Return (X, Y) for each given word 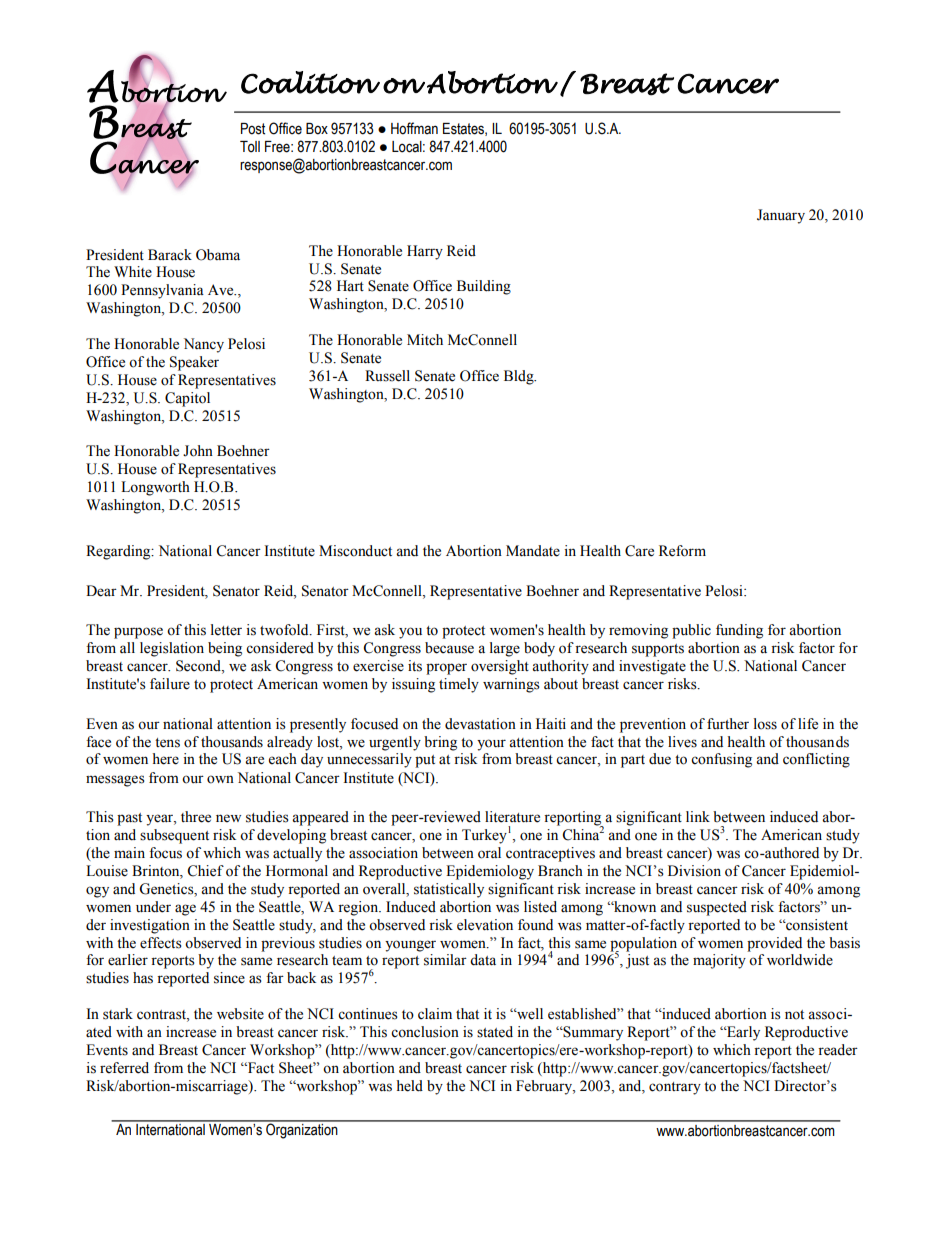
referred (124, 1068)
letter (226, 630)
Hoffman (414, 128)
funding (739, 631)
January (781, 216)
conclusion (425, 1032)
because (449, 648)
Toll (250, 147)
